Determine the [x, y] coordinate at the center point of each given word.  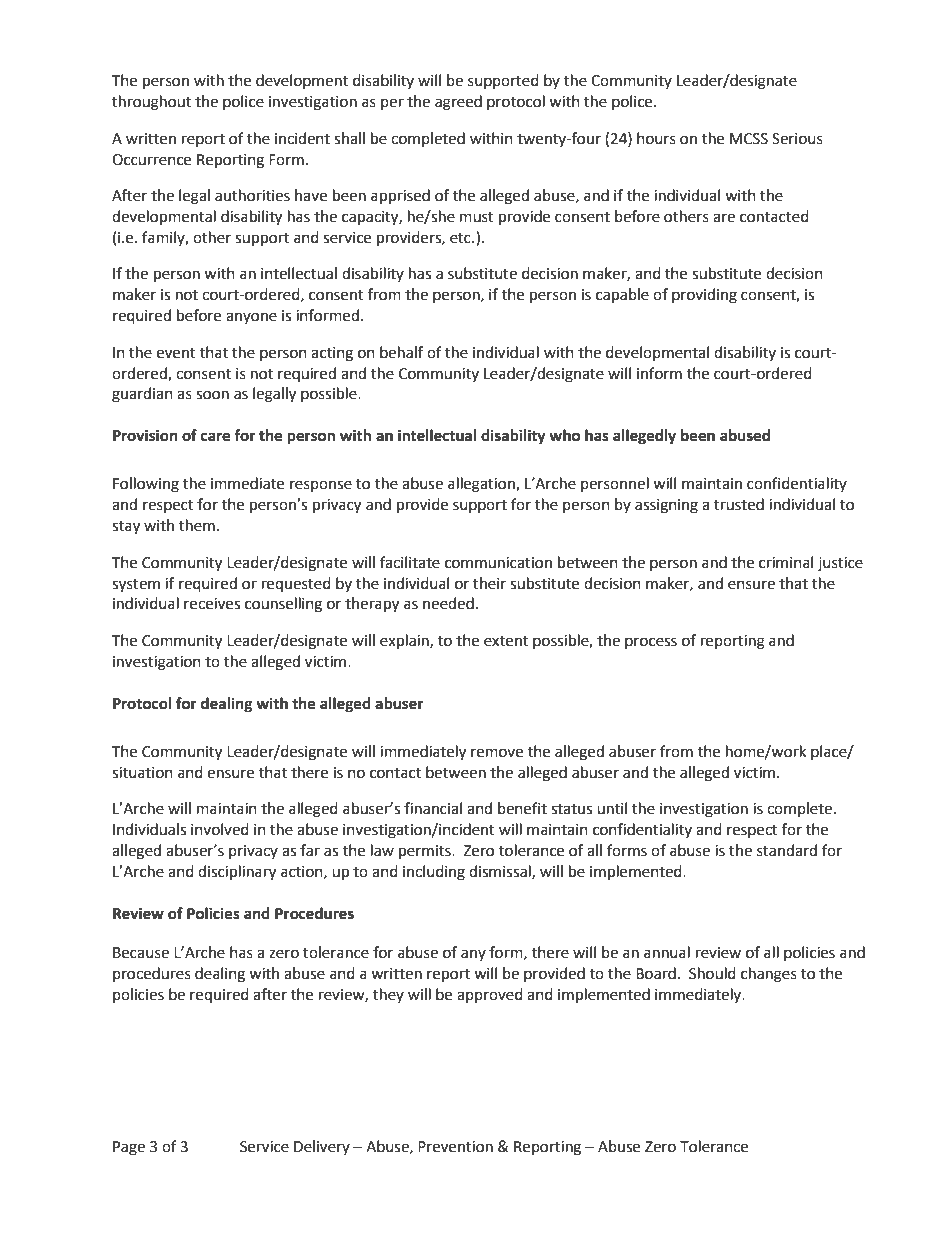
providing [704, 296]
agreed [458, 103]
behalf [401, 352]
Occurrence [151, 160]
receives [212, 604]
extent [506, 641]
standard [787, 850]
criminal [786, 562]
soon [212, 395]
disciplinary [237, 873]
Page [129, 1148]
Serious [797, 139]
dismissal [501, 872]
